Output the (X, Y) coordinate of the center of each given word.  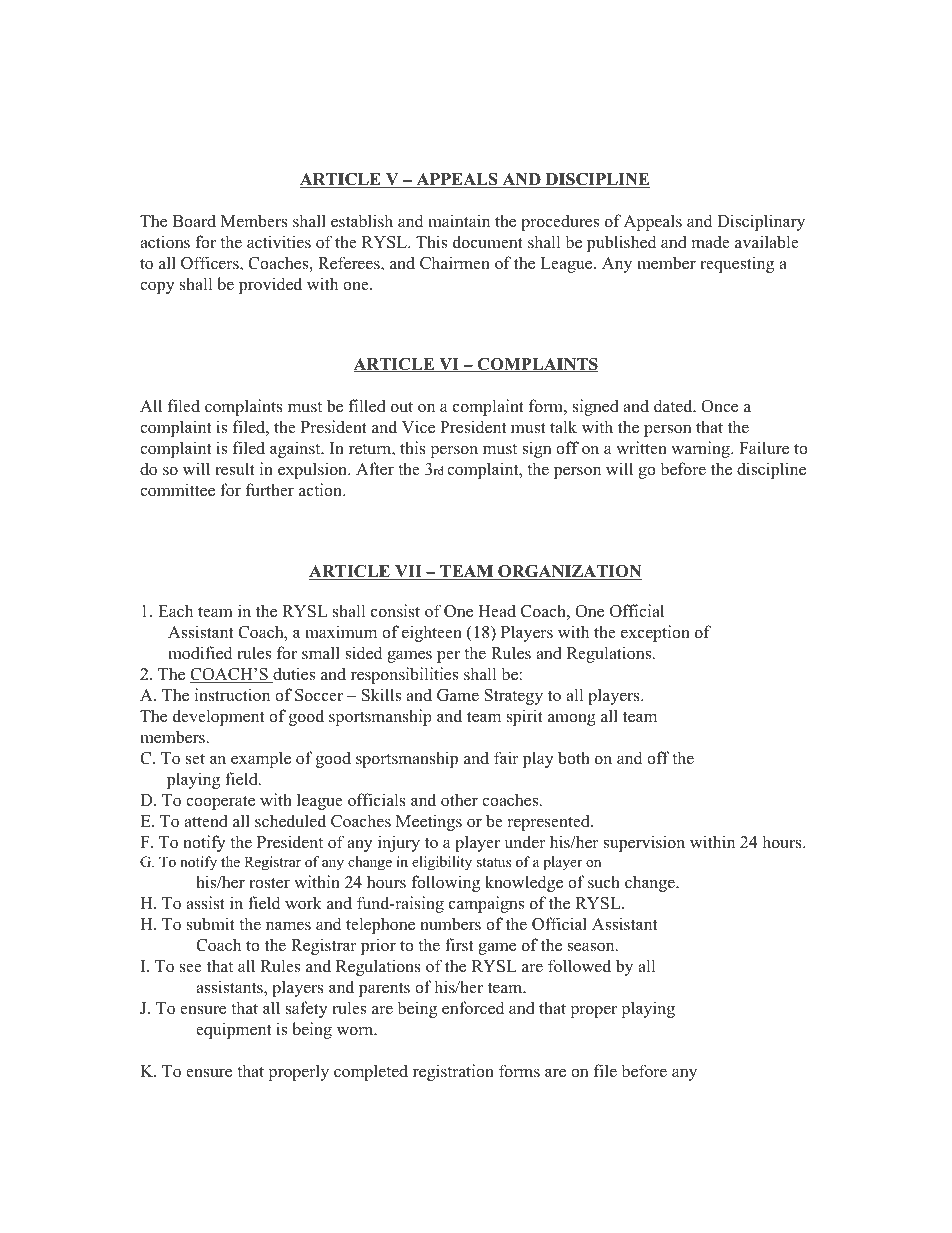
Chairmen (455, 263)
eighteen (432, 633)
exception (655, 633)
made (710, 242)
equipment (233, 1030)
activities (279, 242)
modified (200, 653)
